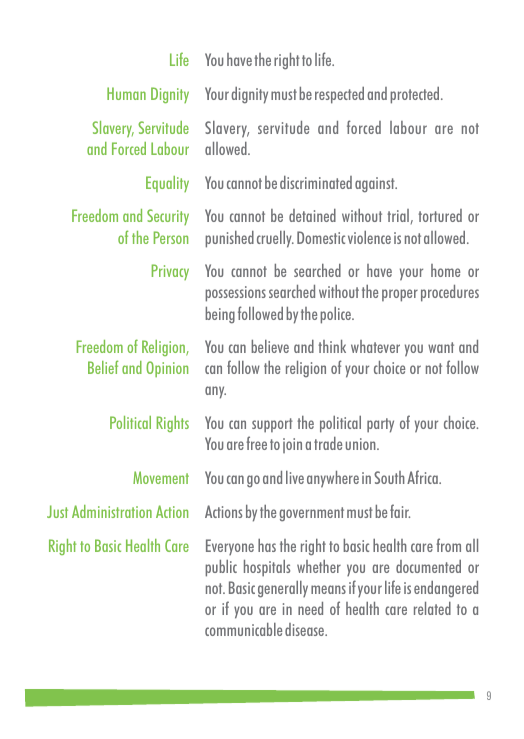 This page has height=739, width=524. Describe the element at coordinates (243, 629) in the page. I see `communicable` at that location.
